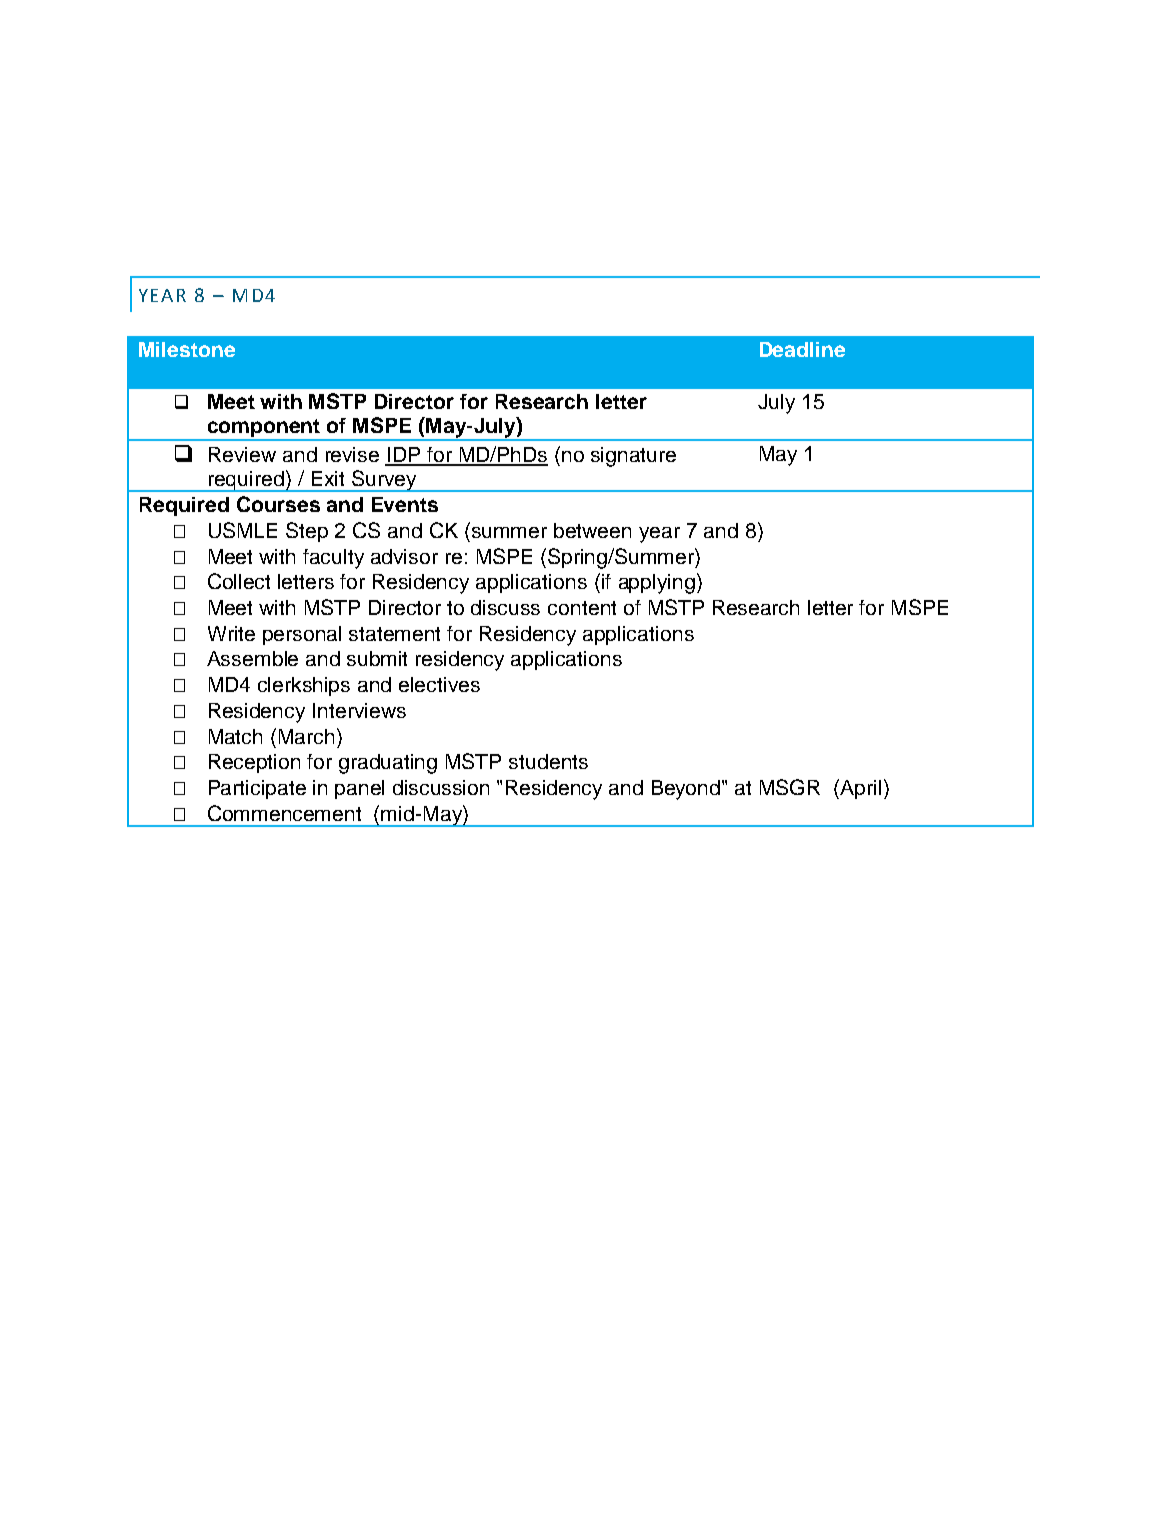 This document has width=1175, height=1521. I want to click on between, so click(592, 530).
